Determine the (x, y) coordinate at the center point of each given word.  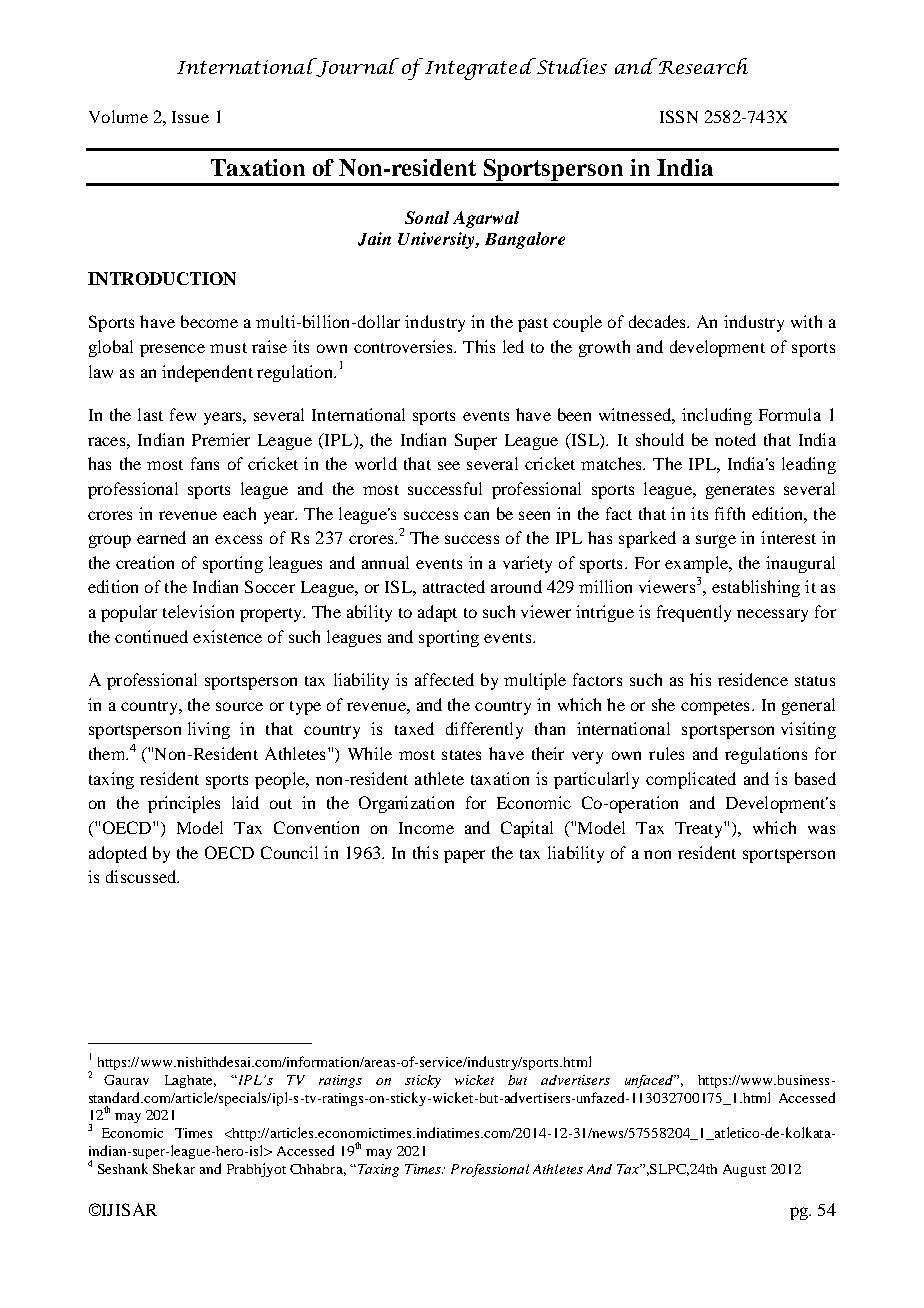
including (717, 416)
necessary (772, 615)
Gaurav (126, 1080)
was (821, 829)
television (198, 611)
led (513, 346)
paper (464, 856)
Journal (356, 67)
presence (172, 350)
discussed (142, 876)
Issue (190, 117)
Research (703, 66)
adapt (437, 613)
